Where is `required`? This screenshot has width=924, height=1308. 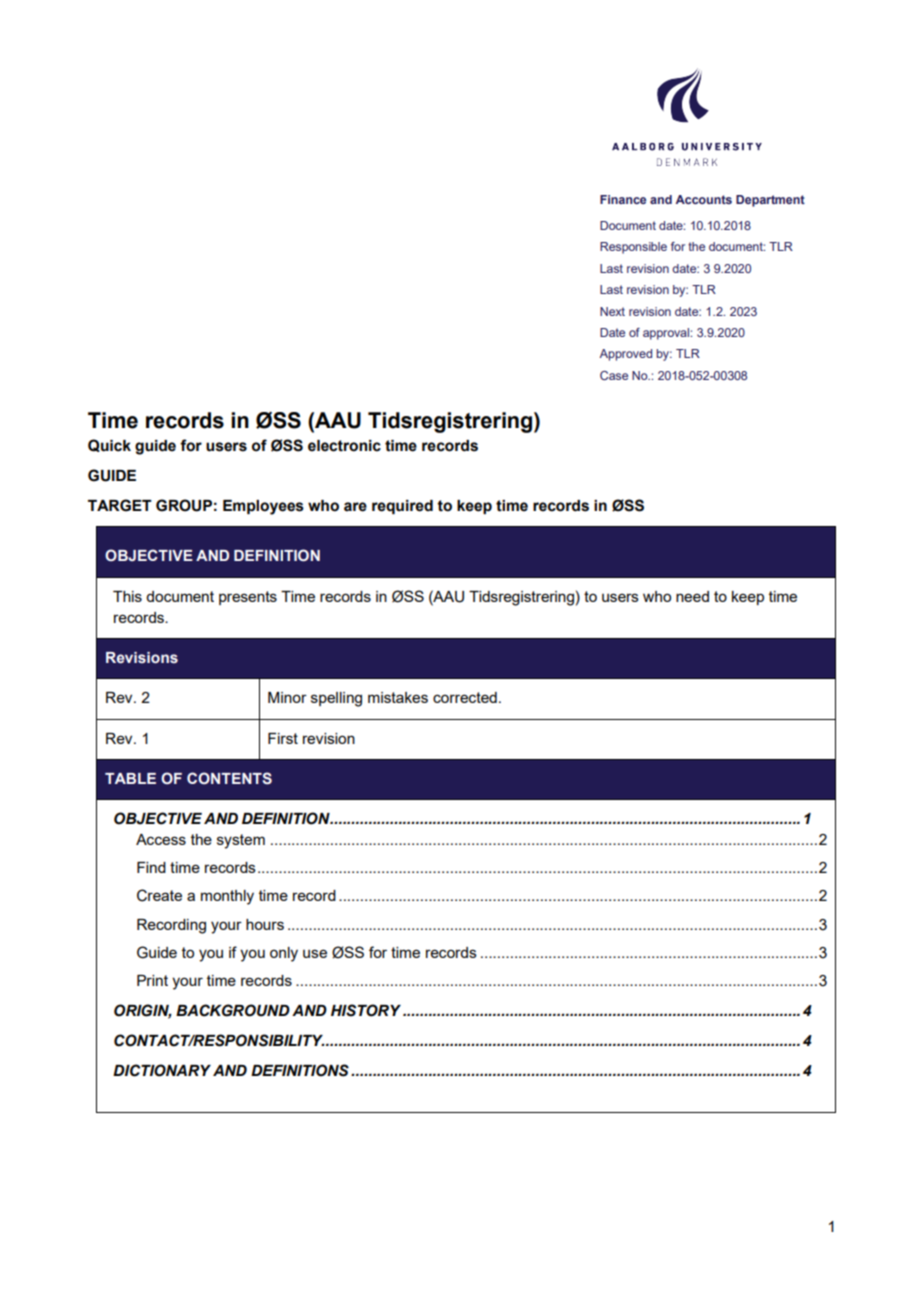 required is located at coordinates (402, 507).
